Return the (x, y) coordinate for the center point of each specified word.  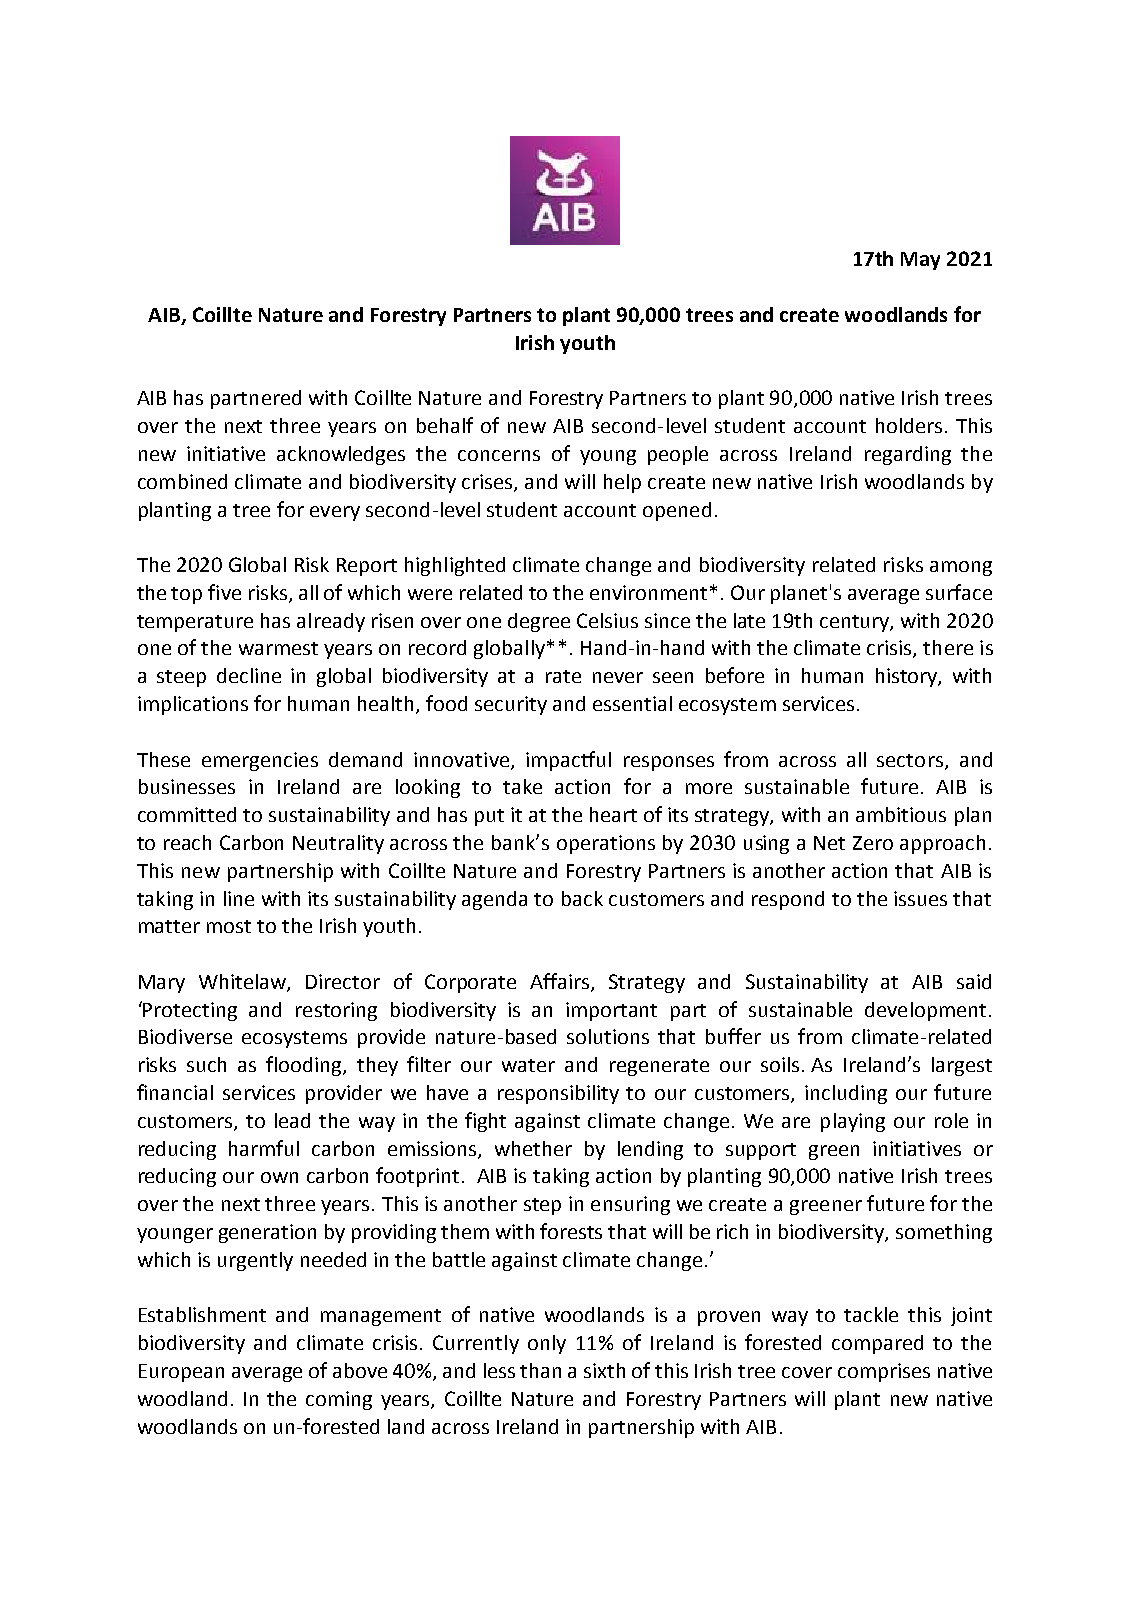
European (181, 1373)
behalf (445, 425)
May (920, 261)
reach (187, 842)
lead (292, 1120)
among (961, 568)
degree (539, 622)
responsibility (558, 1094)
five (224, 592)
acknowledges (341, 455)
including (846, 1094)
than (540, 1370)
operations (606, 844)
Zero (873, 843)
